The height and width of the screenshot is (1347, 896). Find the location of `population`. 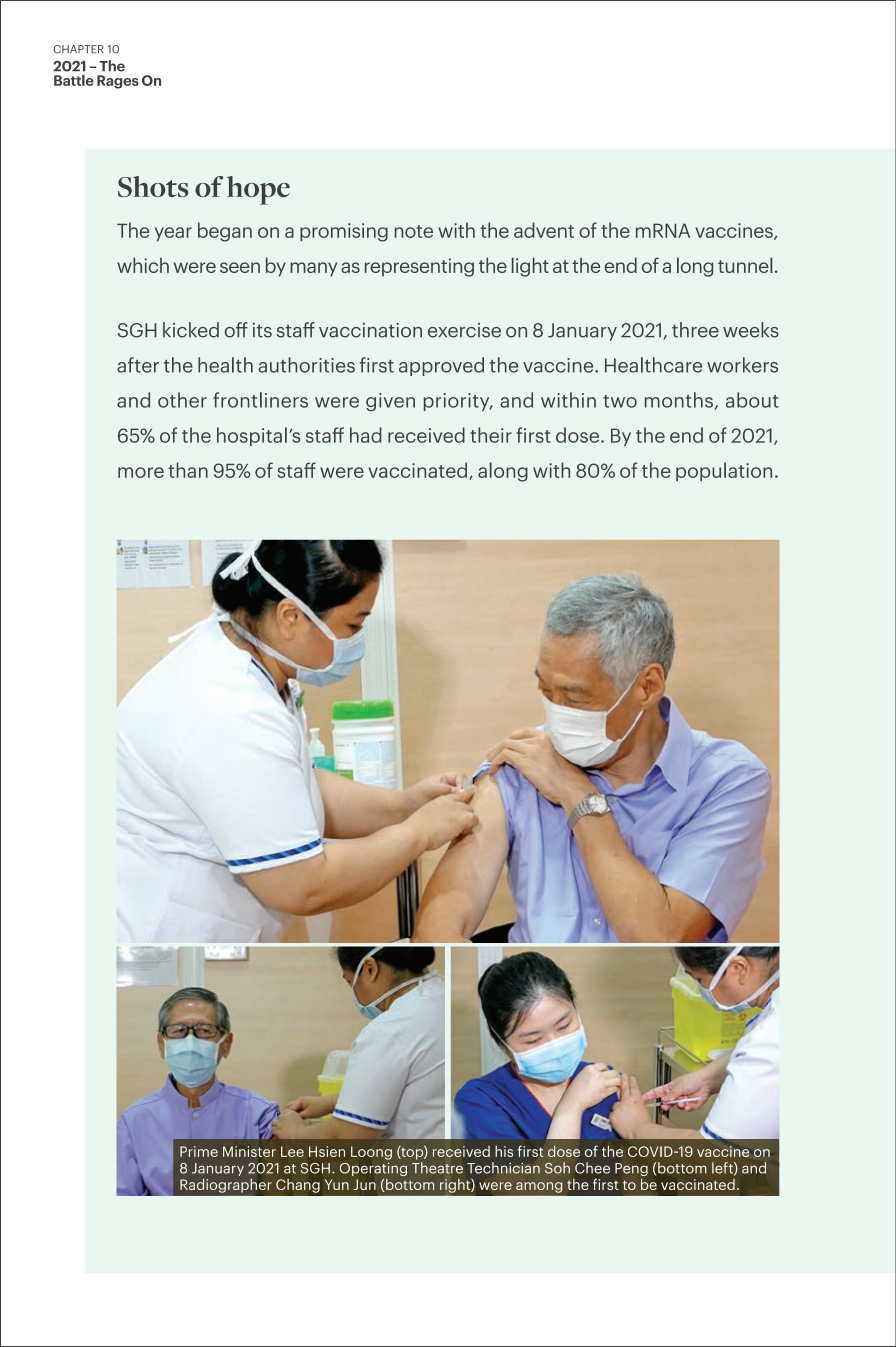

population is located at coordinates (724, 472).
